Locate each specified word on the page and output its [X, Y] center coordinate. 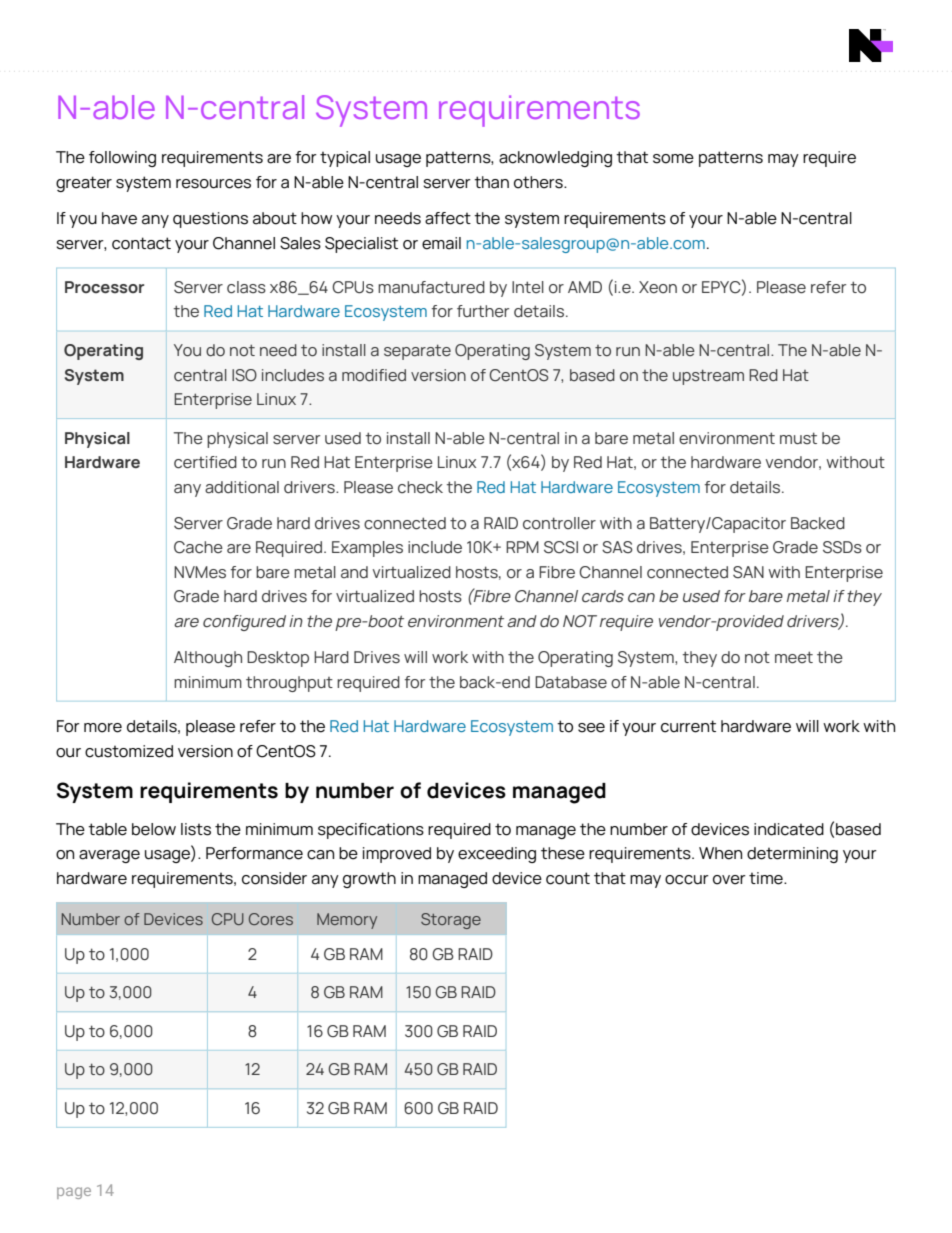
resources [213, 184]
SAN [748, 572]
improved [397, 855]
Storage [451, 921]
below [154, 829]
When [720, 853]
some [673, 159]
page [74, 1193]
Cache [198, 547]
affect [448, 218]
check [420, 487]
